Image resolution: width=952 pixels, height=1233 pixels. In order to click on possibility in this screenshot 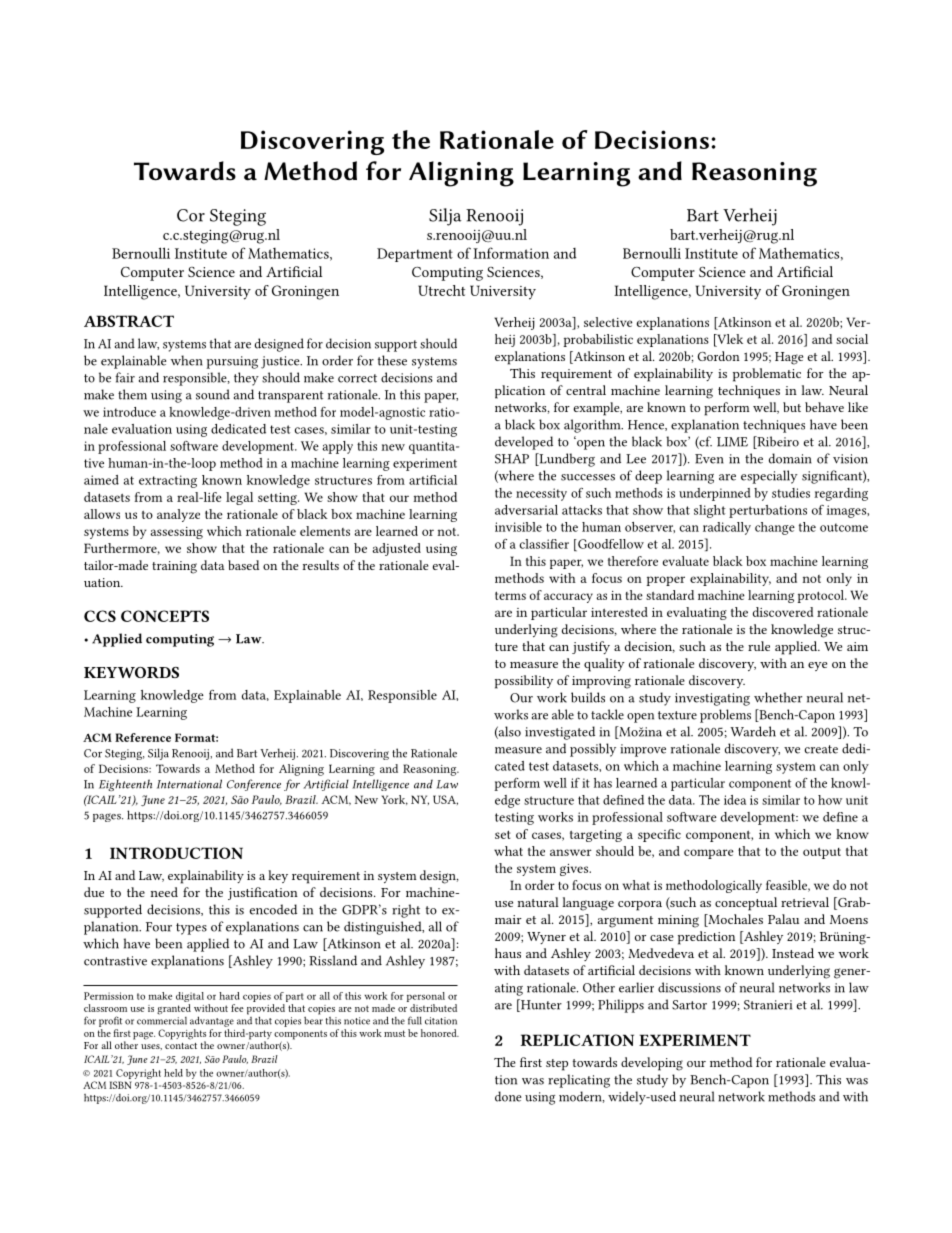, I will do `click(524, 682)`.
